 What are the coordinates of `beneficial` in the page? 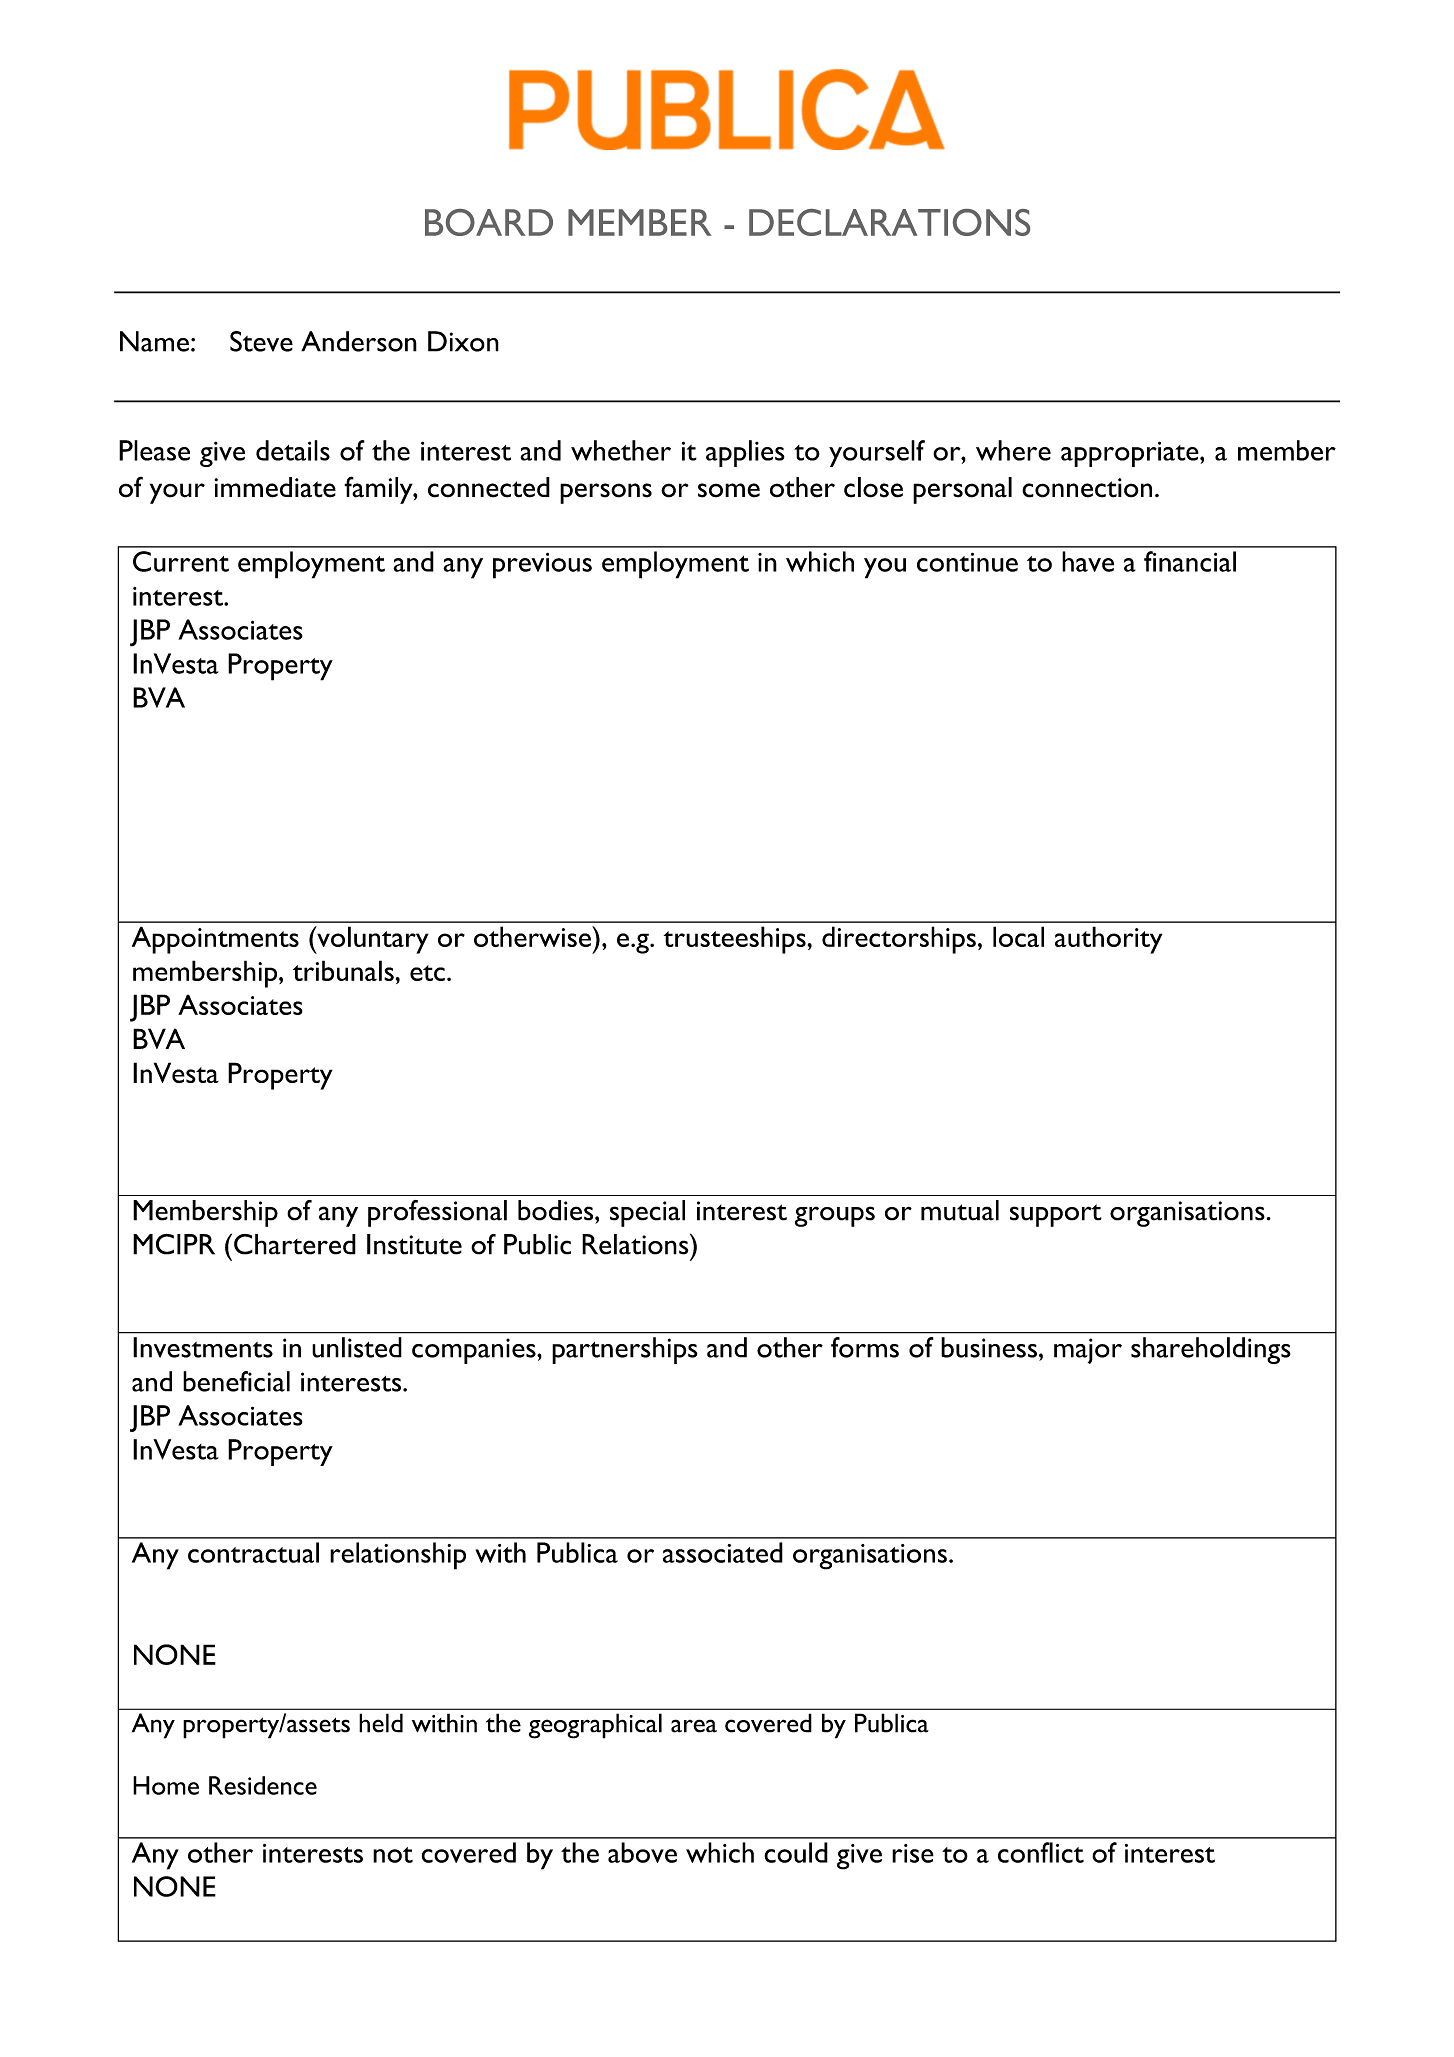 It's located at (236, 1381).
